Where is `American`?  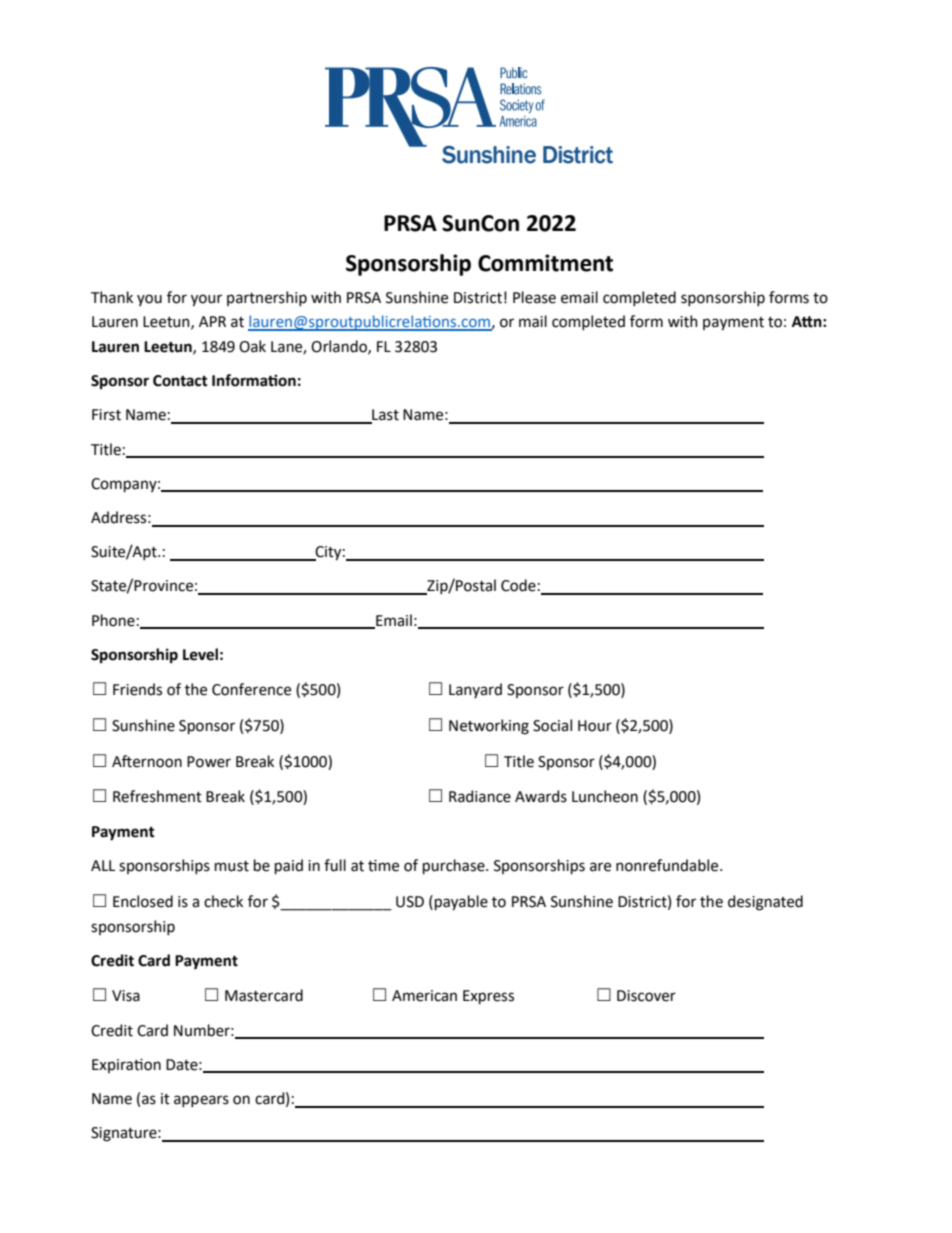 American is located at coordinates (424, 996).
